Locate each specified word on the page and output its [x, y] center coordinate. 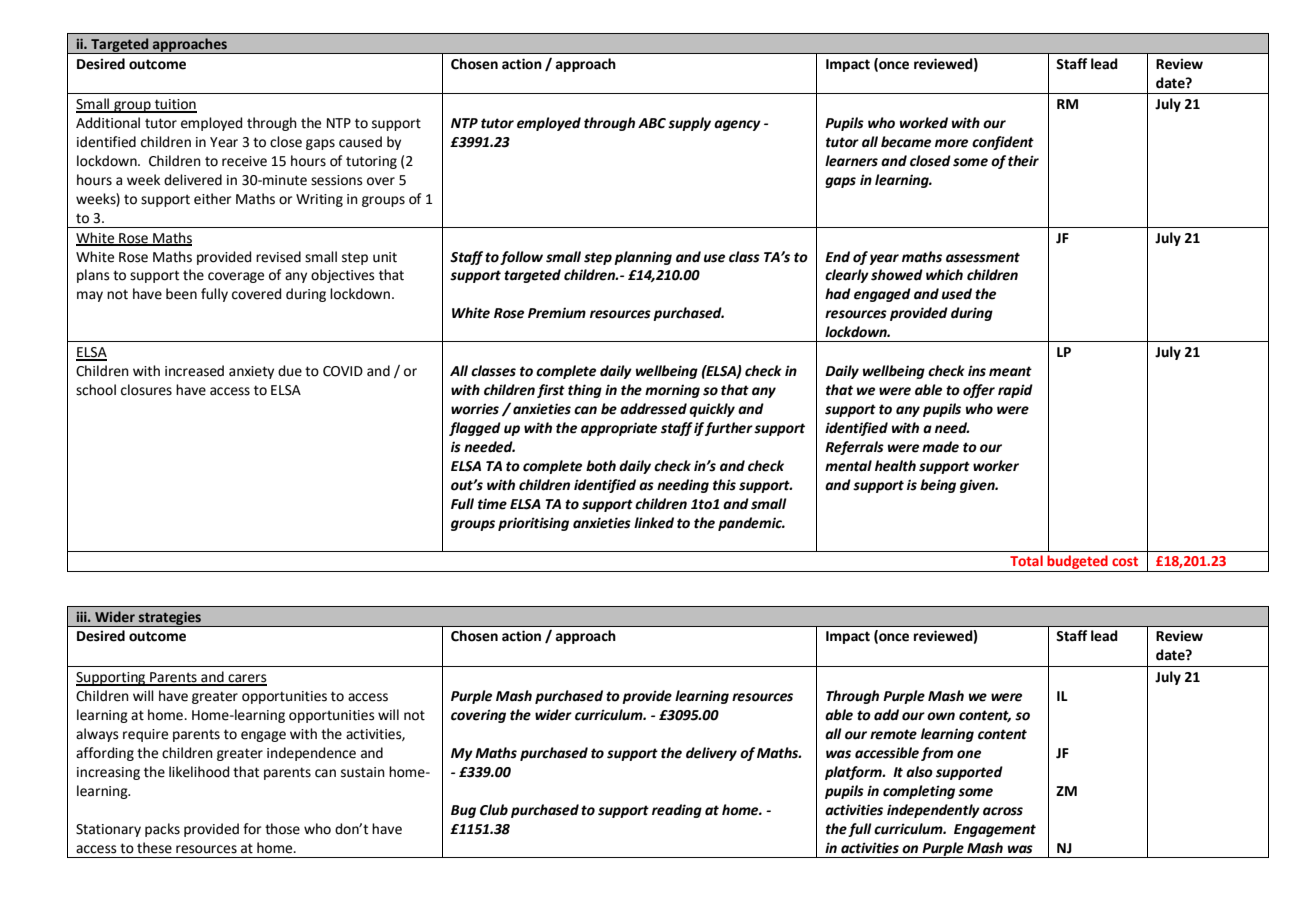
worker [996, 466]
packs [162, 830]
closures [146, 390]
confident [1003, 143]
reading [677, 811]
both [601, 466]
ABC [652, 123]
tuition [174, 105]
